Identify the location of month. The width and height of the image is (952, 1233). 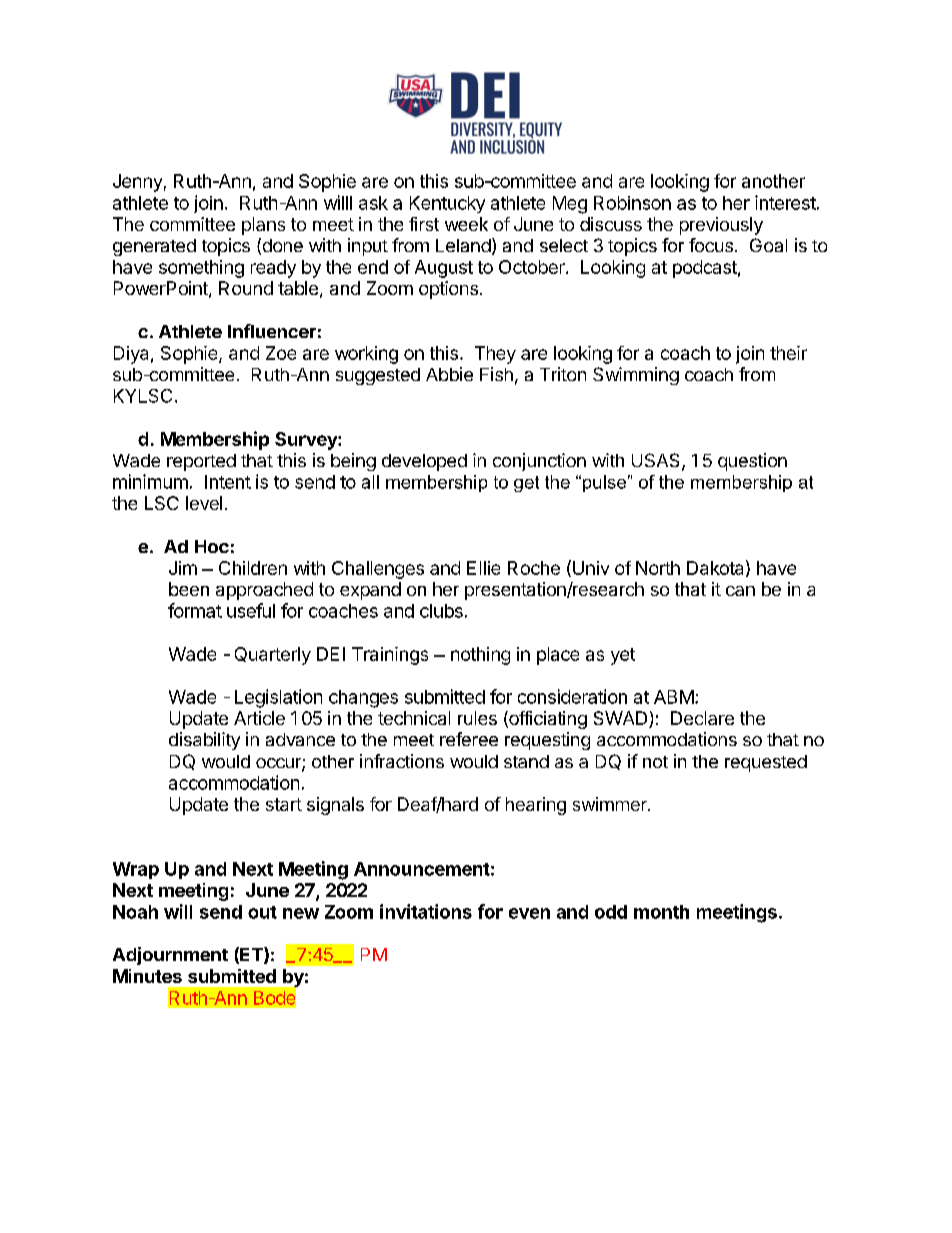
(661, 912).
